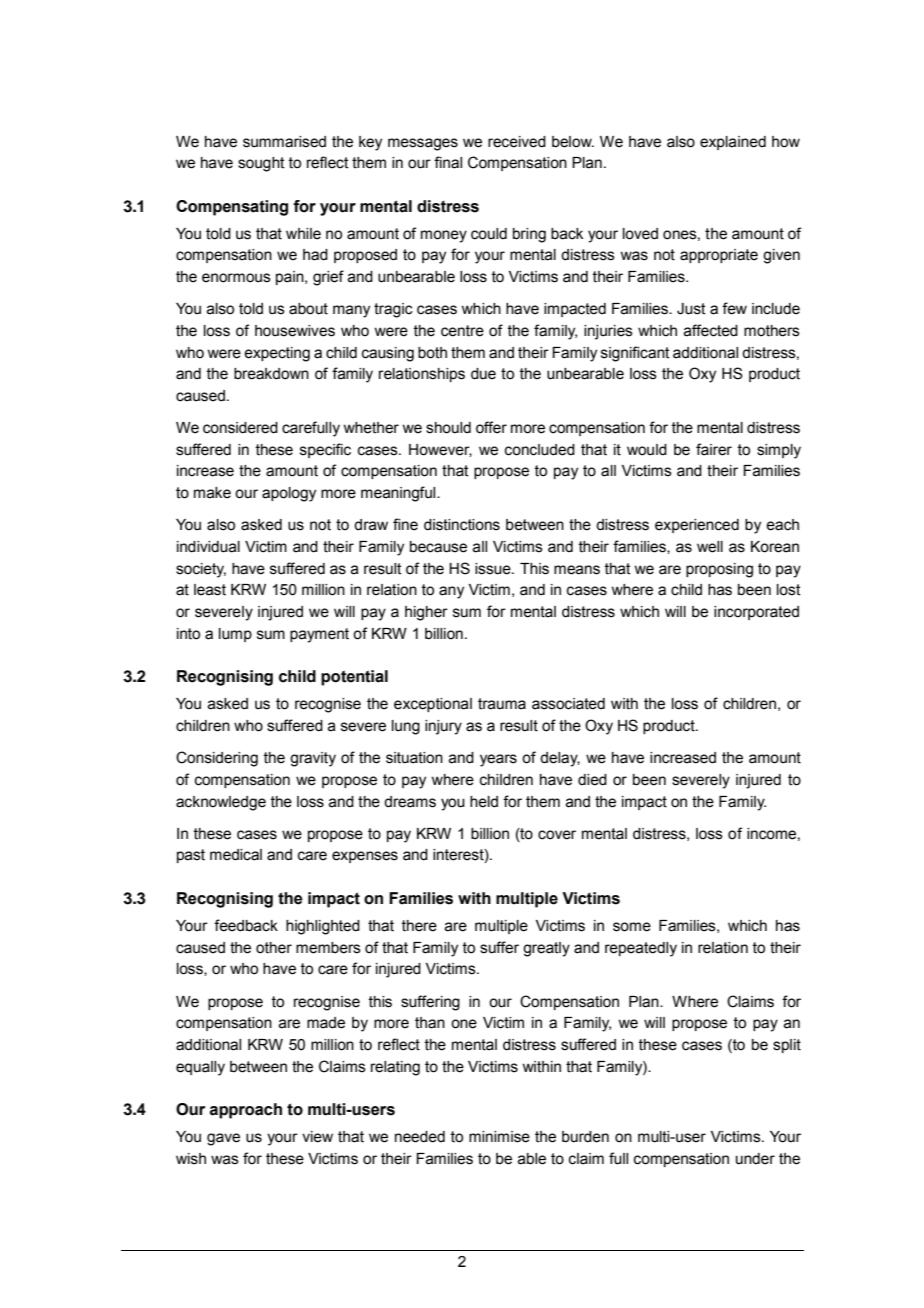 Image resolution: width=924 pixels, height=1308 pixels. Describe the element at coordinates (756, 613) in the page. I see `incorporated` at that location.
